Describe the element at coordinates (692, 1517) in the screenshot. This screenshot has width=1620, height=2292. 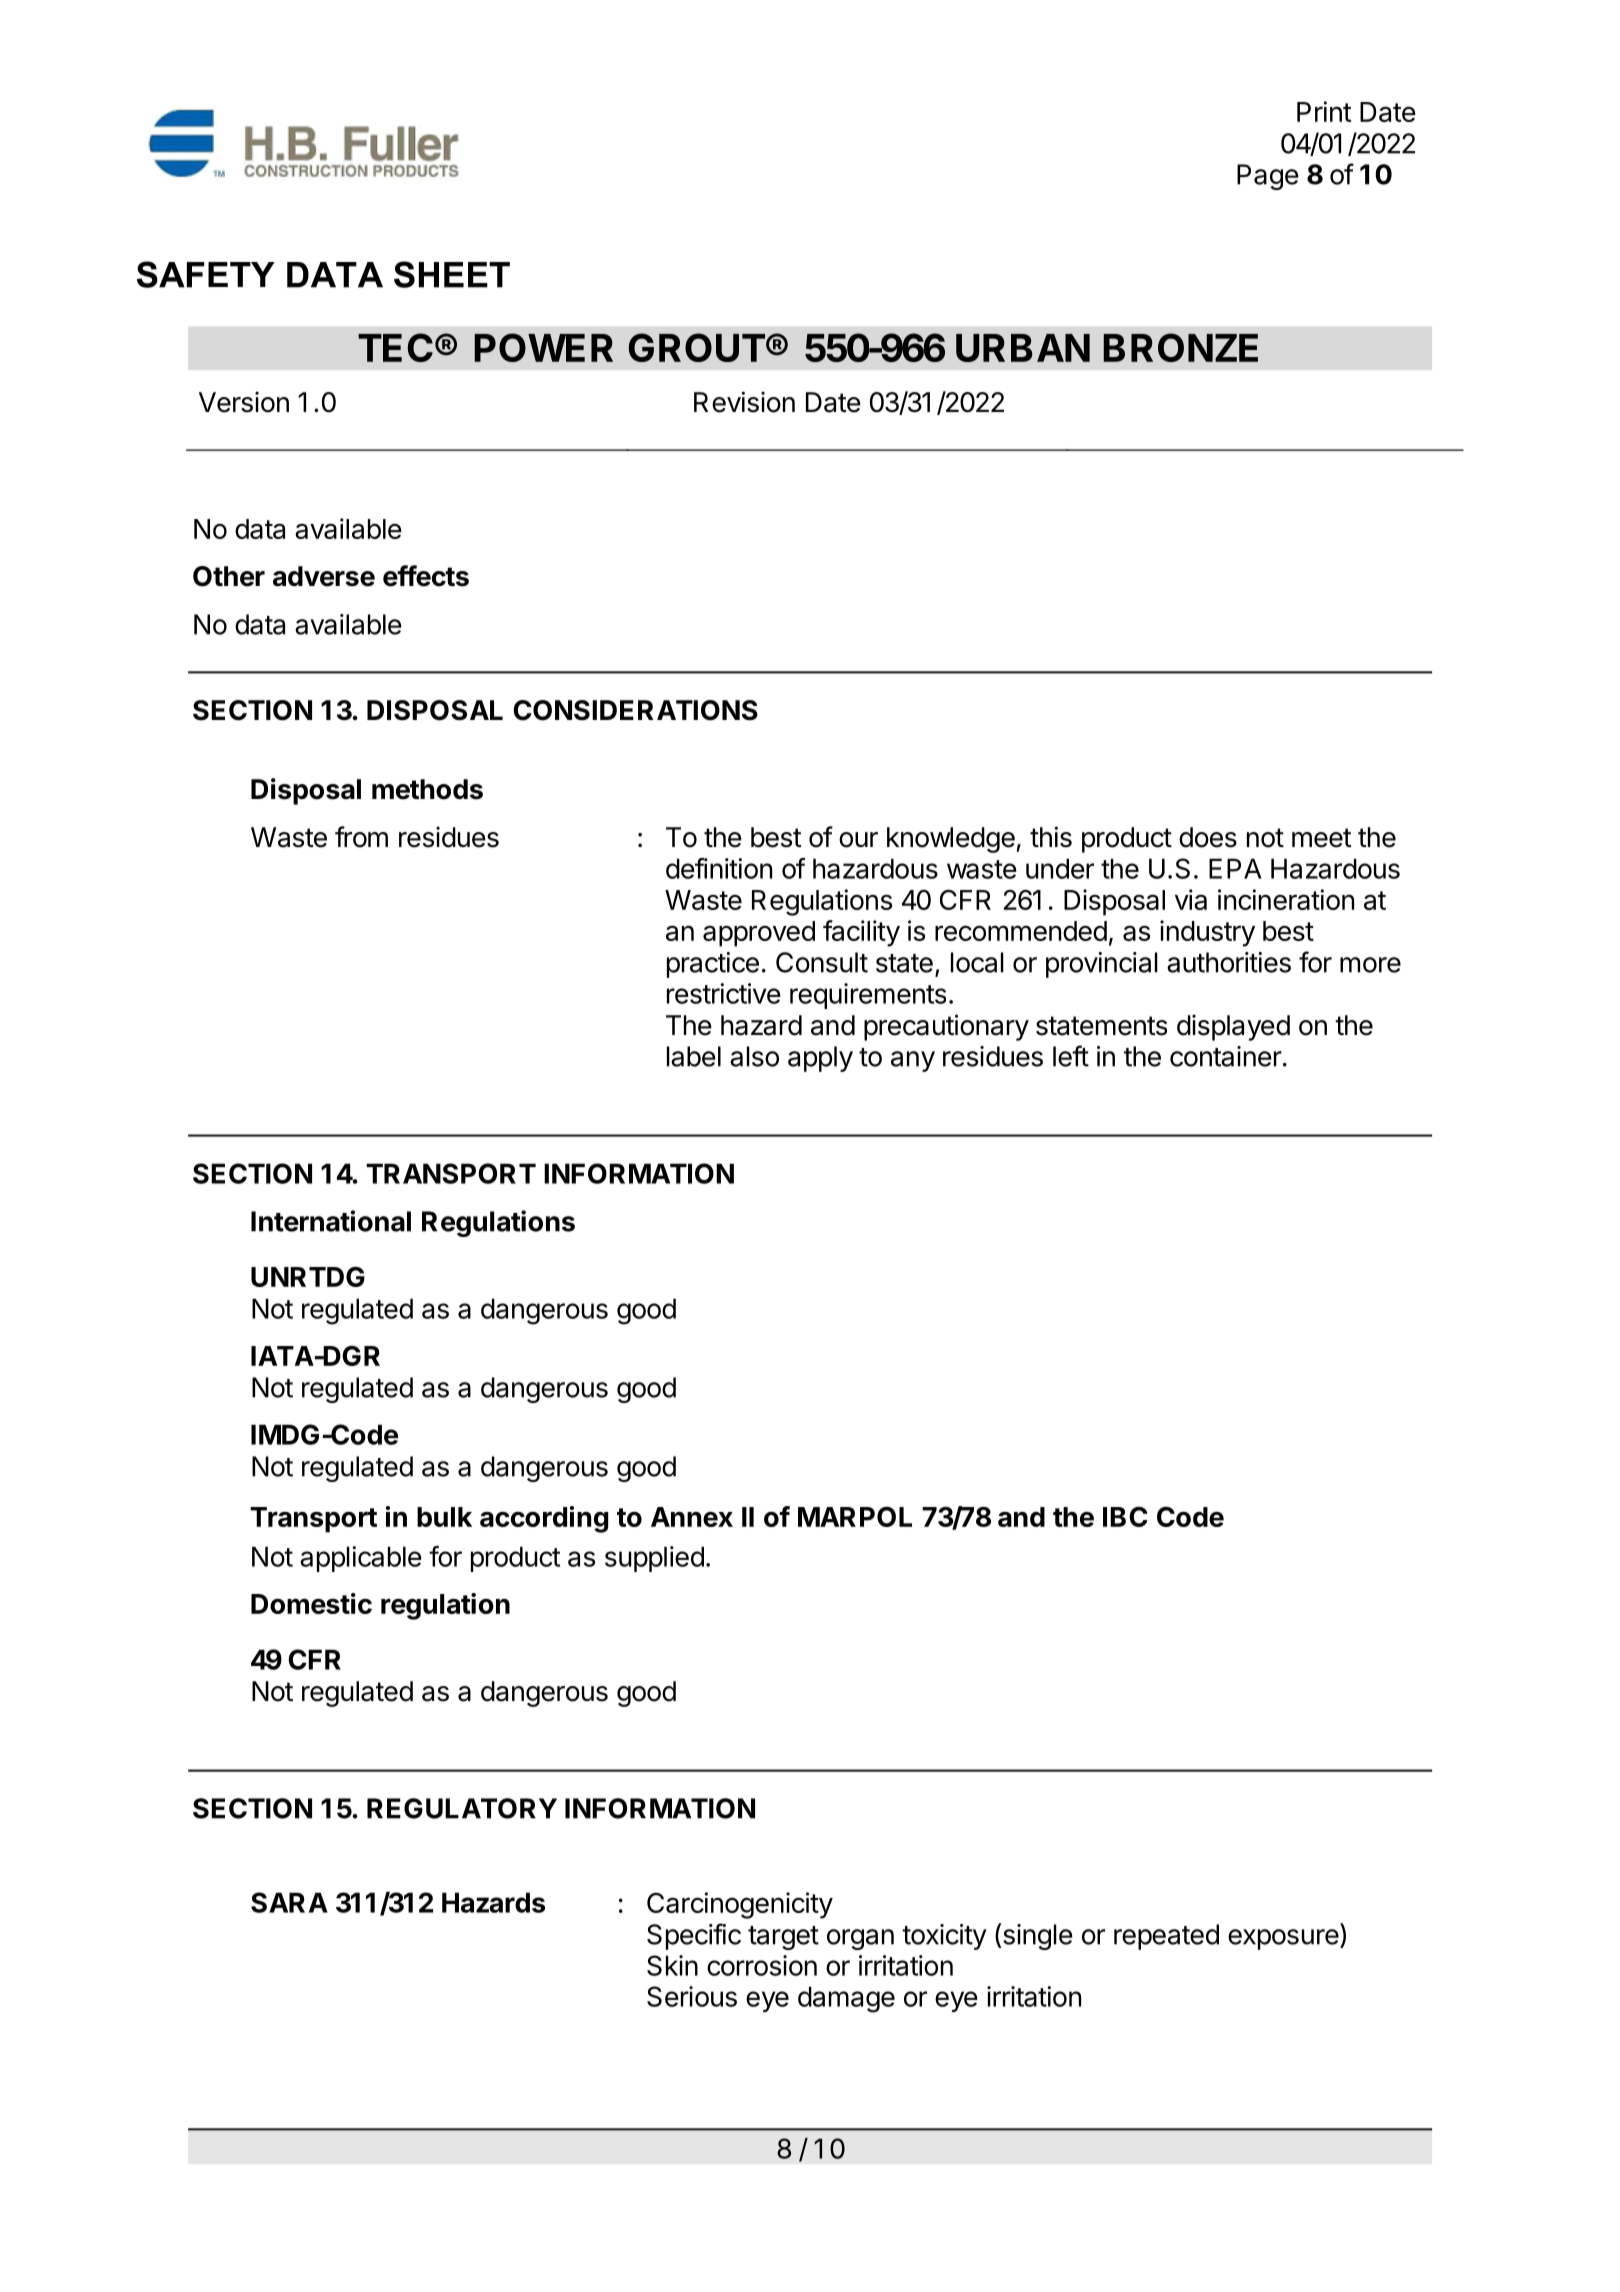
I see `Annex` at that location.
